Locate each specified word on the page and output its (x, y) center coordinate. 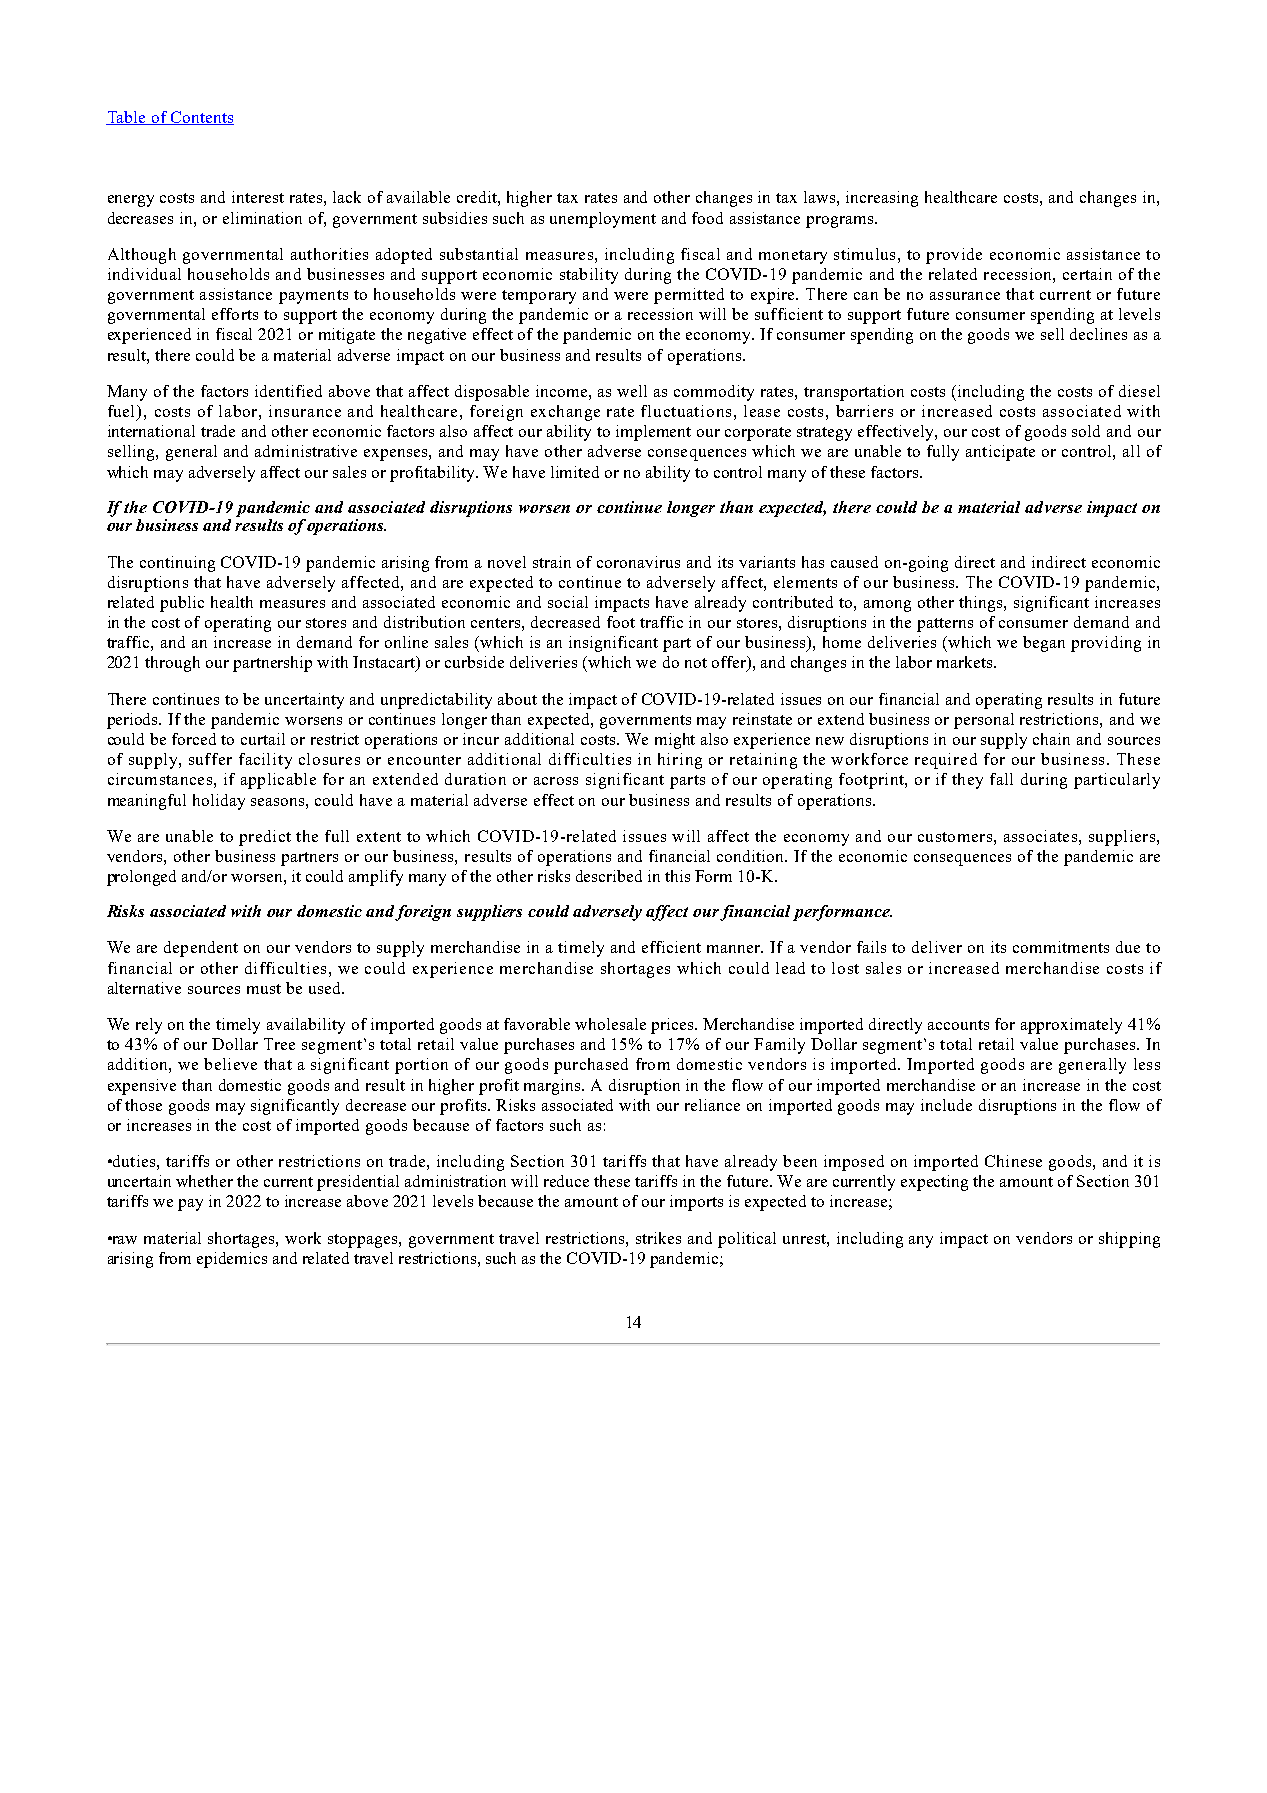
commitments (1061, 947)
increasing (882, 199)
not (696, 663)
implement (653, 433)
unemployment (603, 220)
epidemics (232, 1260)
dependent (201, 949)
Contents (201, 118)
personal (984, 721)
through (172, 664)
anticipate (1000, 453)
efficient (671, 947)
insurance (305, 411)
